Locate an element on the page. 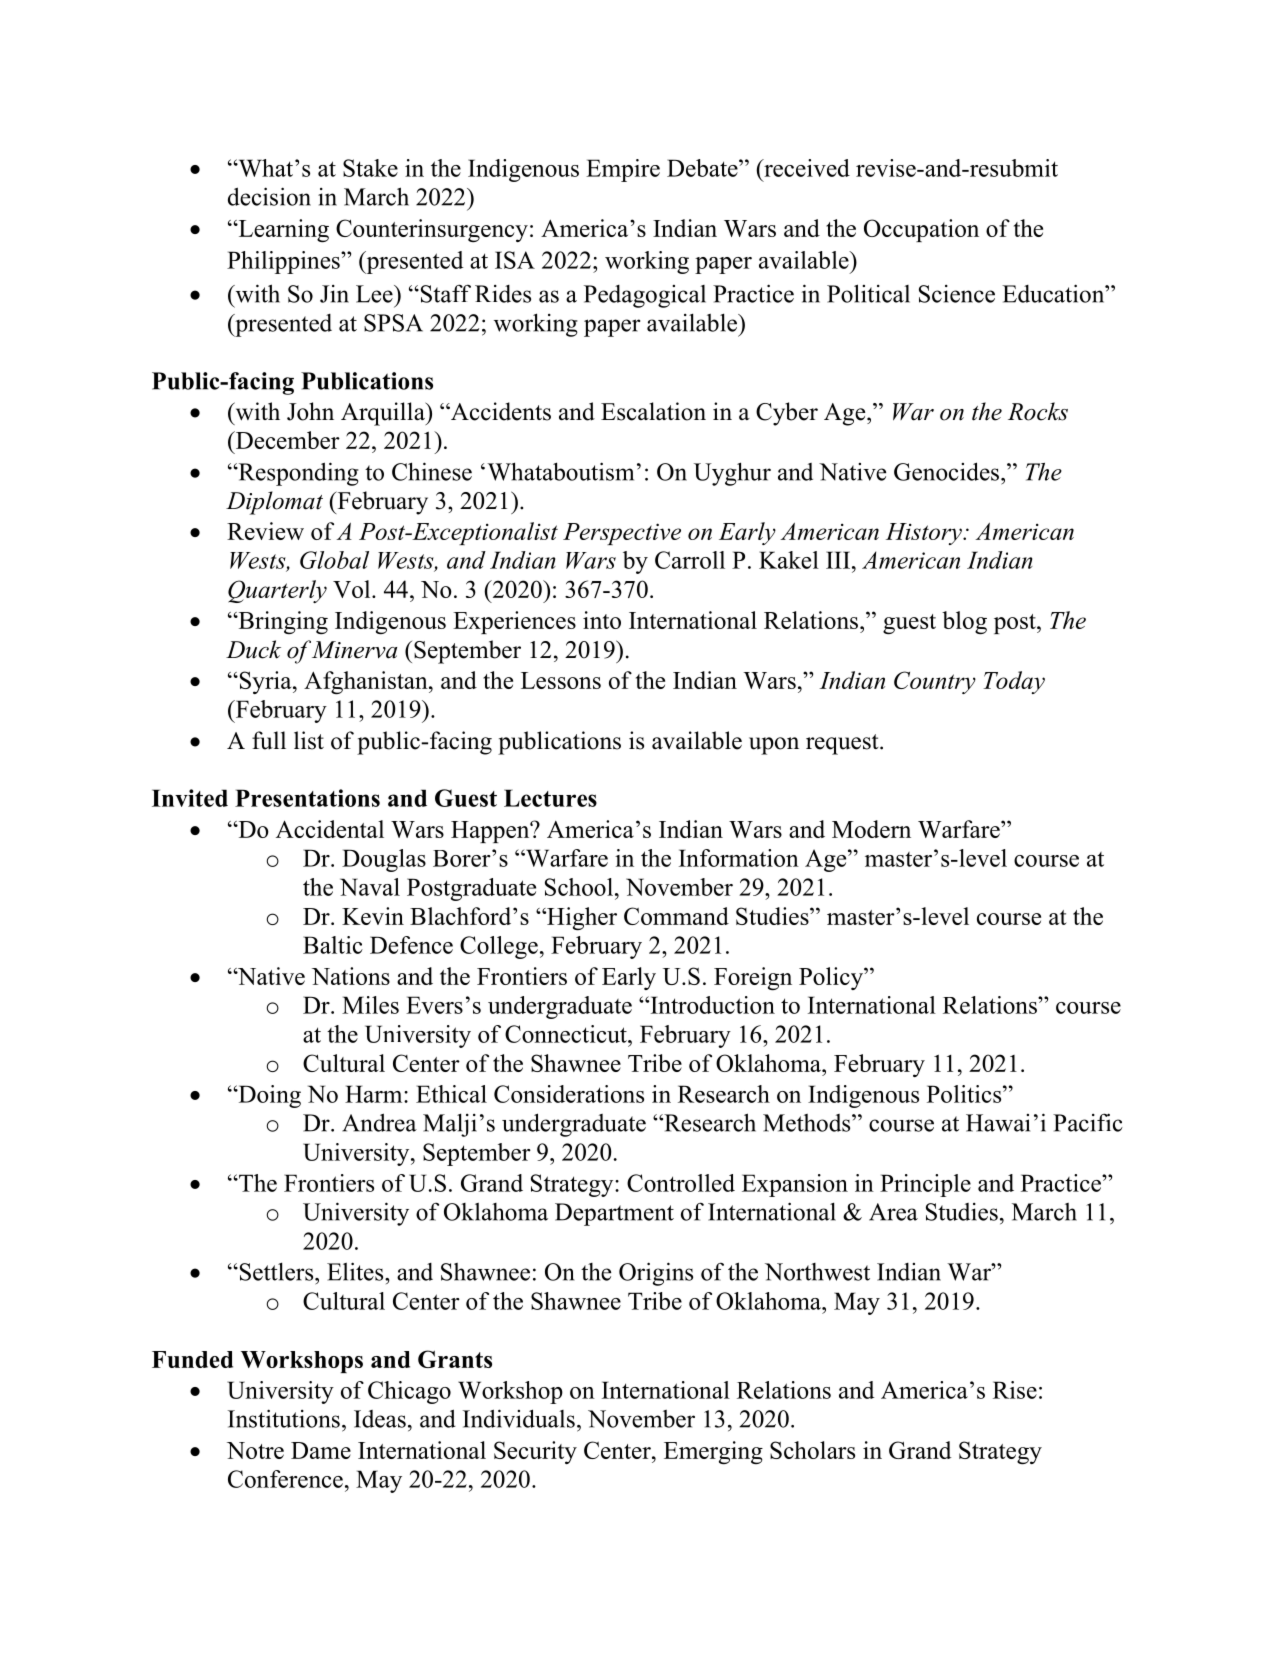  Diplomat is located at coordinates (274, 503).
